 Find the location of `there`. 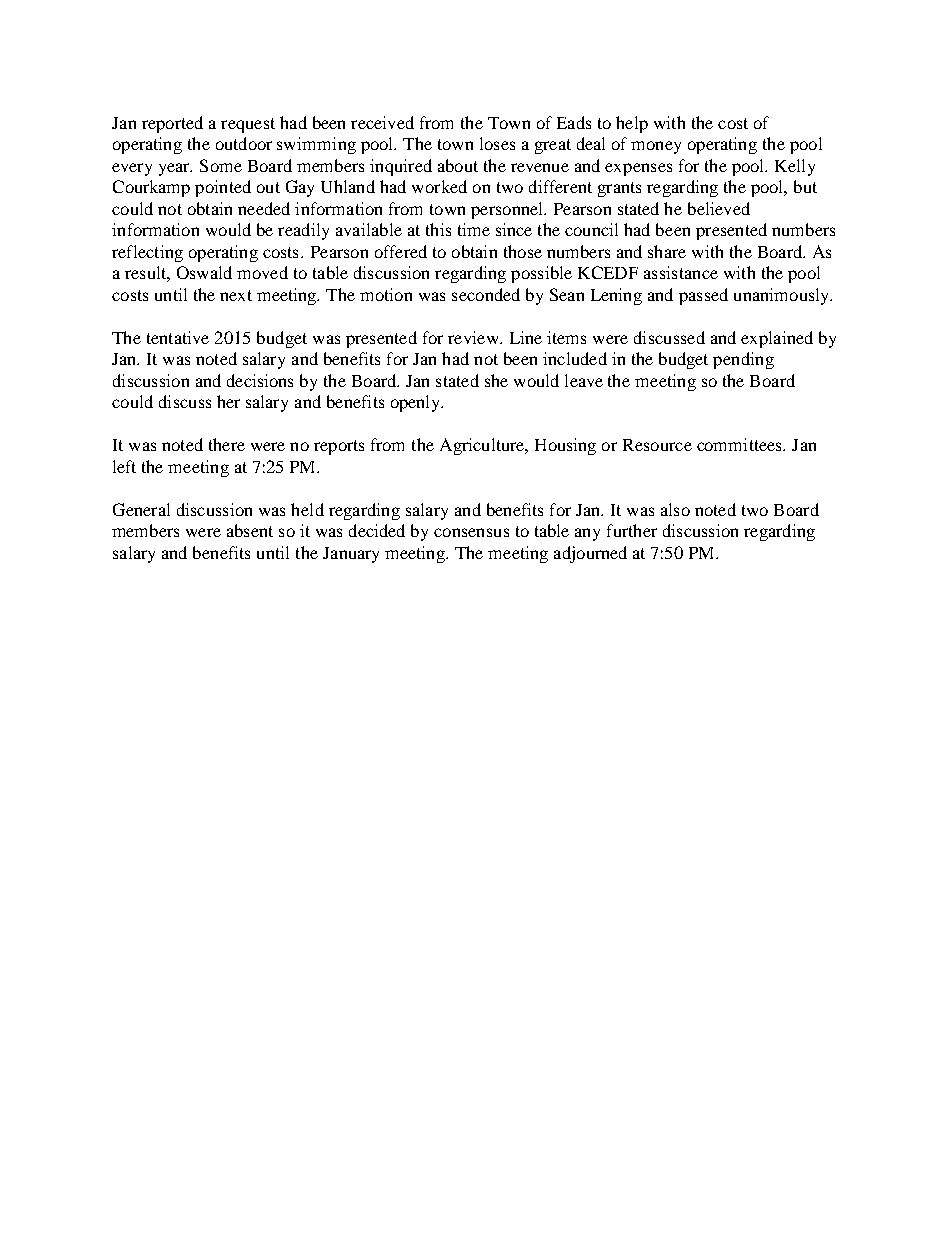

there is located at coordinates (227, 444).
